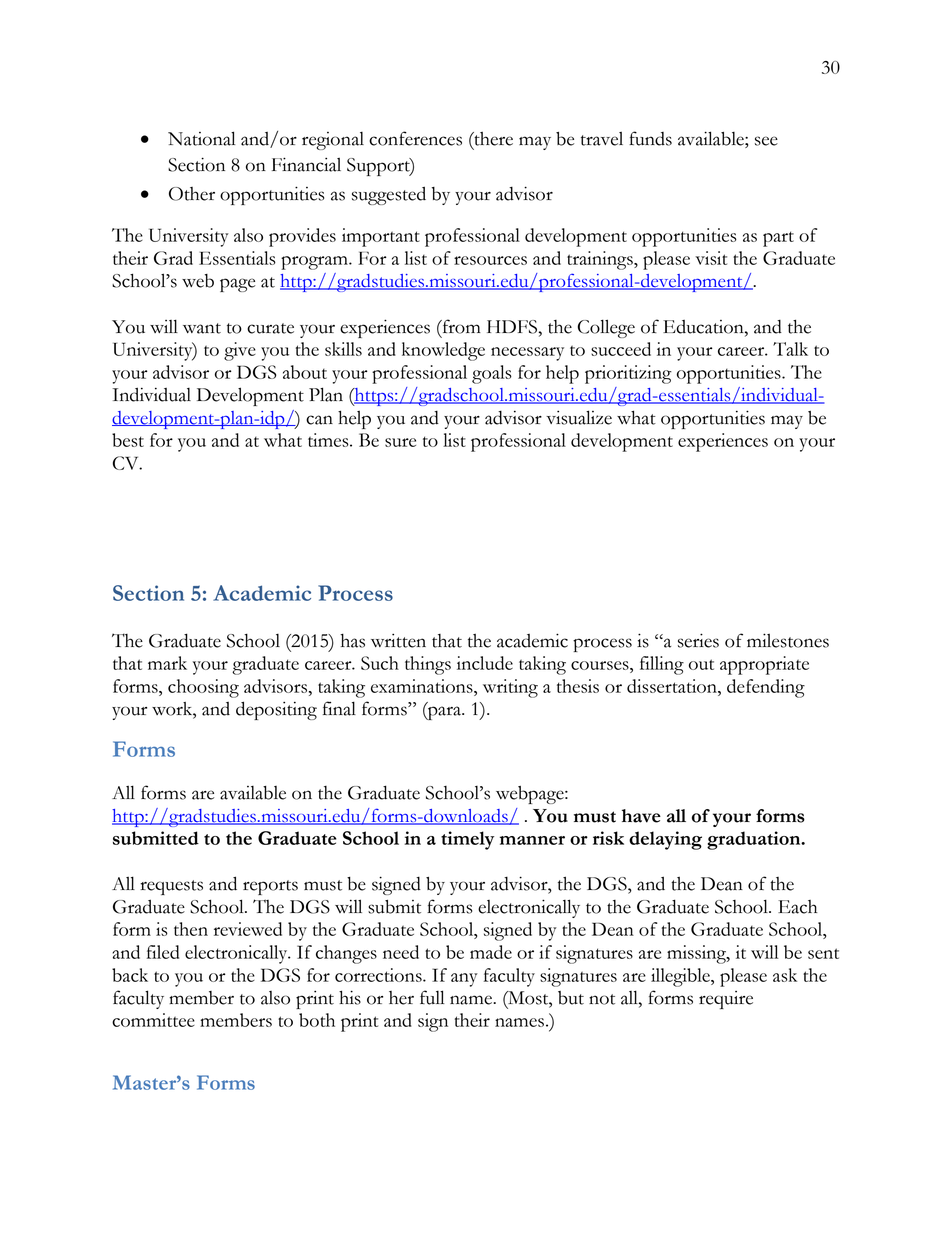  I want to click on goals, so click(492, 374).
